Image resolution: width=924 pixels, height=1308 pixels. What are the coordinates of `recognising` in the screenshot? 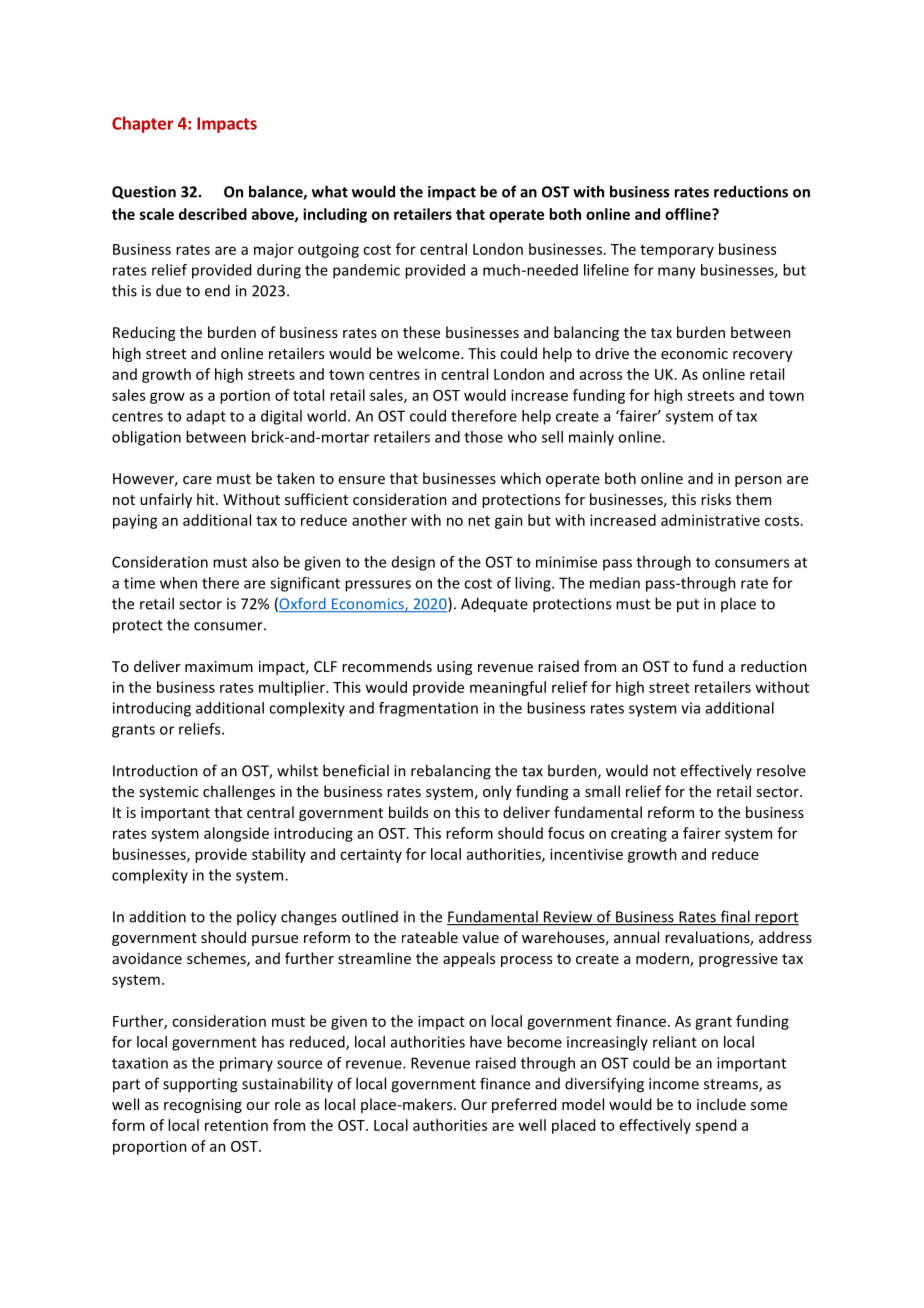 It's located at (203, 1106).
